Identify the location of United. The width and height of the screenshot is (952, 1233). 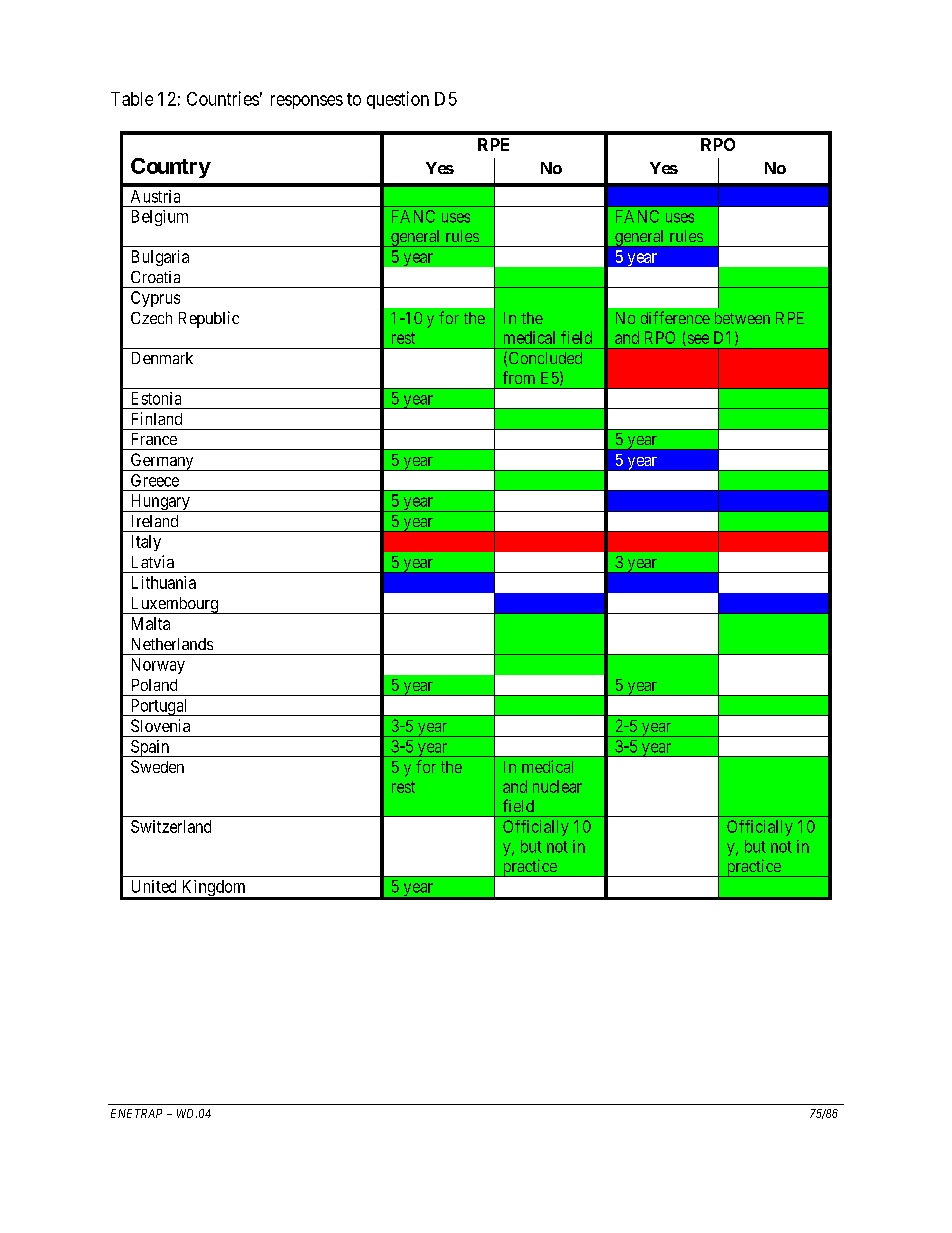
(154, 886).
